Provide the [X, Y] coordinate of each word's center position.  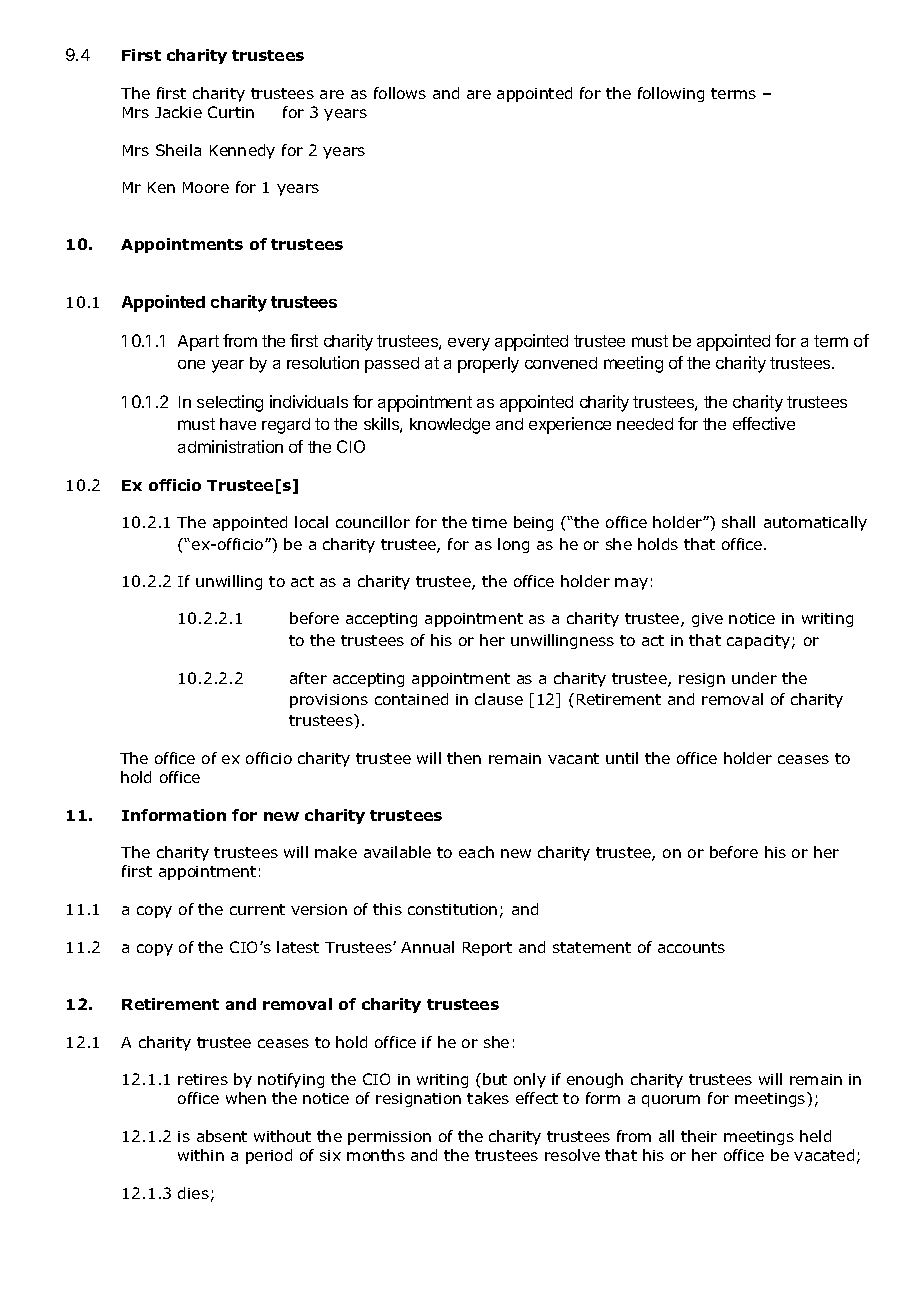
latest [298, 947]
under [754, 678]
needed [645, 424]
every [469, 344]
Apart [198, 343]
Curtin [231, 112]
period [269, 1156]
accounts [691, 947]
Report [487, 949]
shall [738, 522]
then [464, 758]
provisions [329, 701]
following [671, 94]
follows [400, 93]
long [513, 545]
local [311, 522]
